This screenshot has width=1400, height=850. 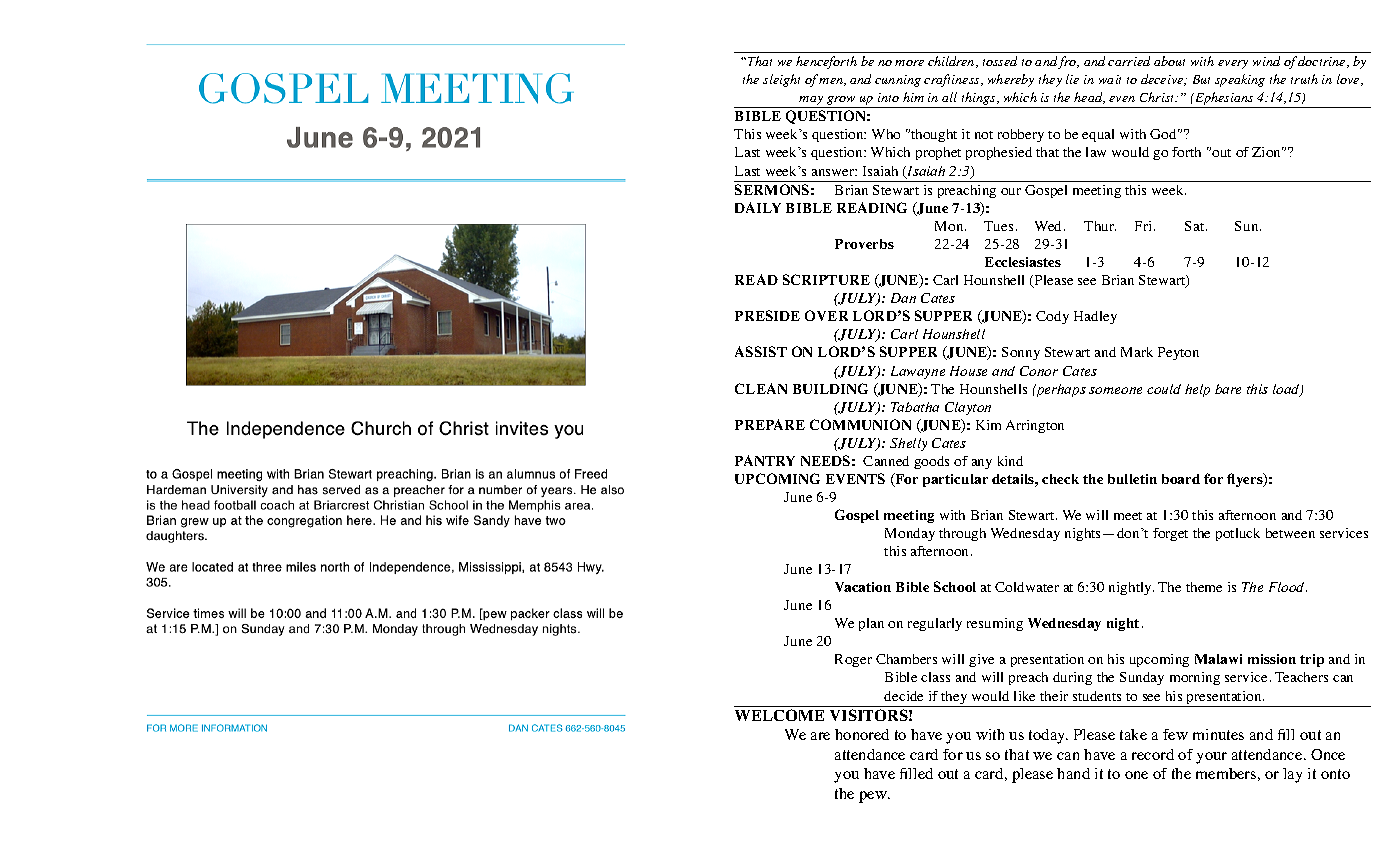 What do you see at coordinates (1287, 390) in the screenshot?
I see `load` at bounding box center [1287, 390].
